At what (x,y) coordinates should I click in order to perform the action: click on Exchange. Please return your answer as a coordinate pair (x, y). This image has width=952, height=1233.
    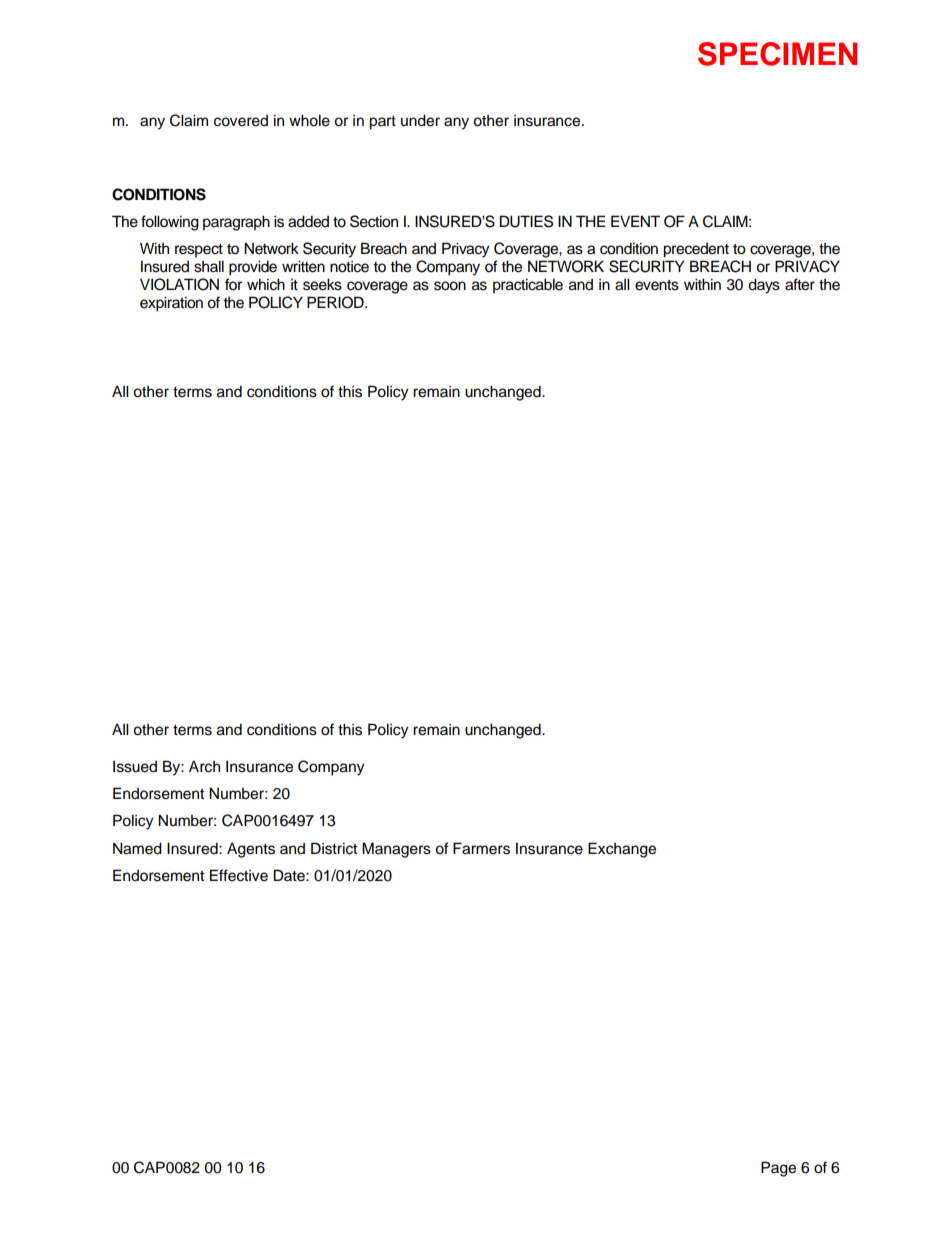
    Looking at the image, I should click on (622, 850).
